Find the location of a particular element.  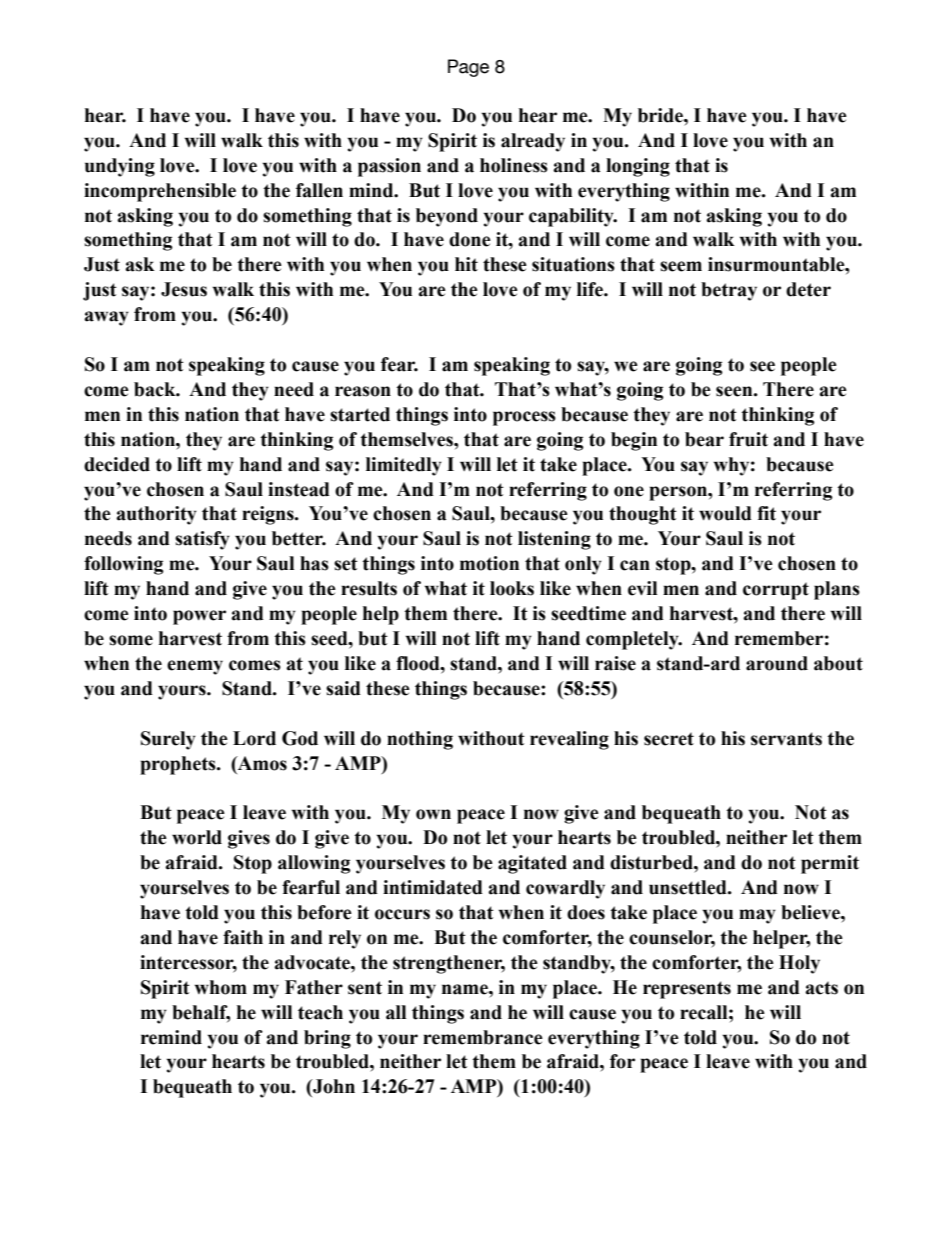

undying is located at coordinates (120, 167).
